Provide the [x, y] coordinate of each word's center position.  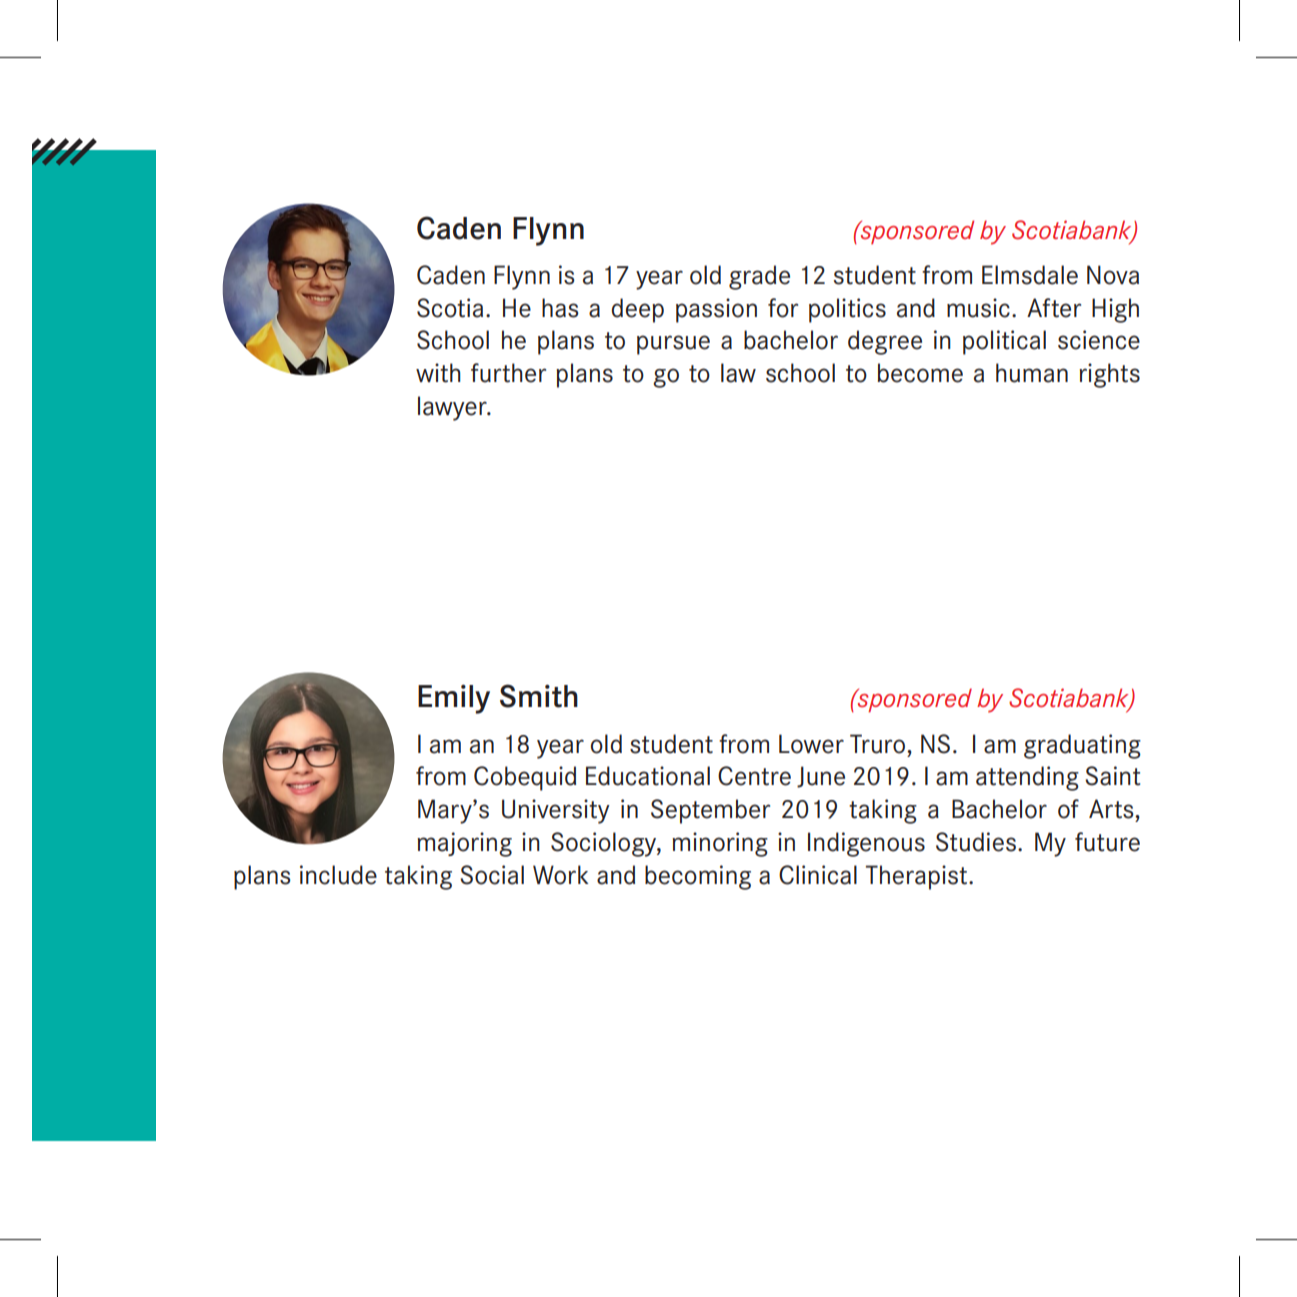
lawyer [453, 408]
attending [1027, 778]
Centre [754, 776]
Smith [539, 696]
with [438, 373]
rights [1109, 375]
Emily [454, 699]
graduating [1082, 746]
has [560, 308]
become [920, 373]
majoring [464, 844]
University [556, 811]
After [1054, 308]
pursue [673, 345]
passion [716, 310]
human [1032, 373]
